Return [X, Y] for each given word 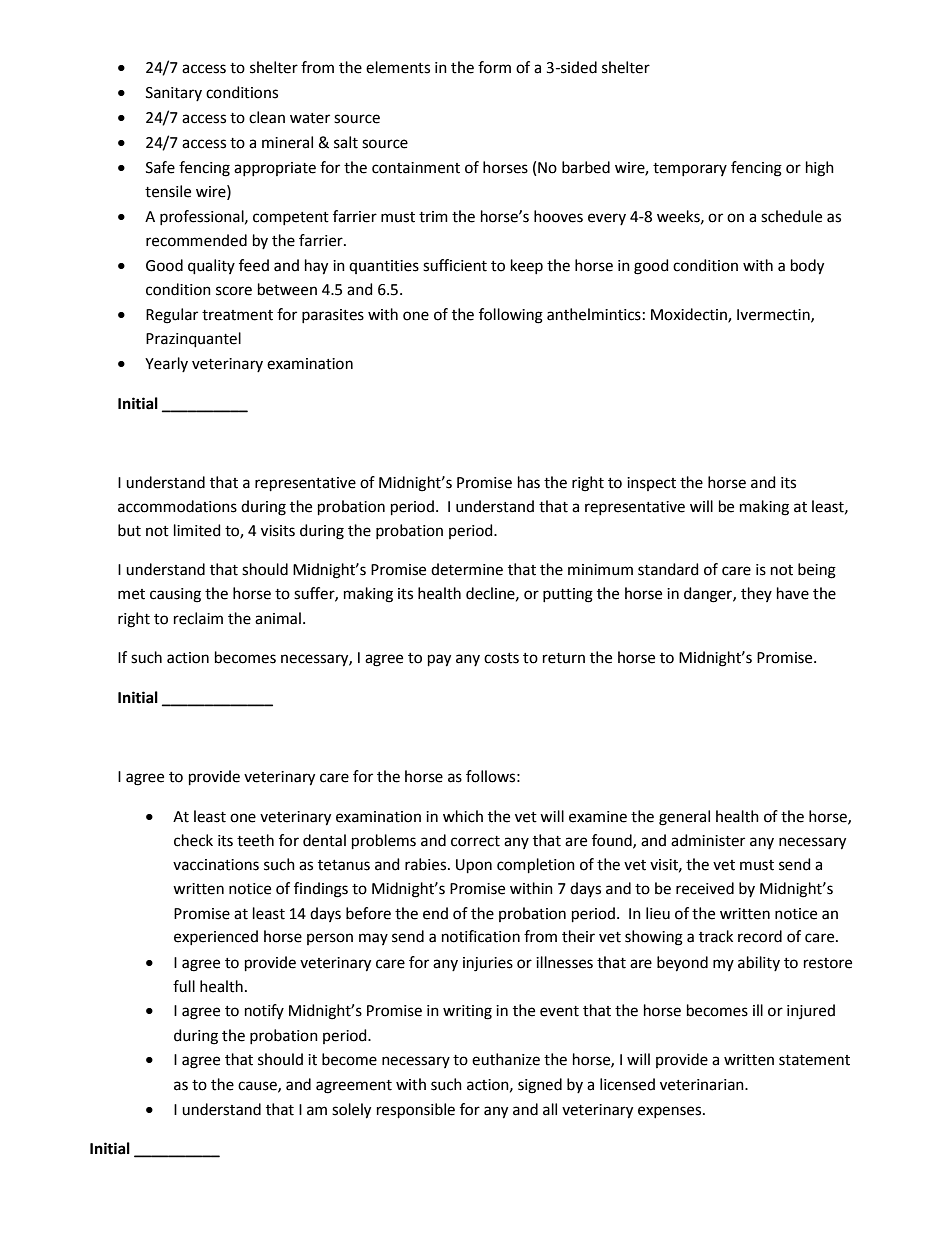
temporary [690, 169]
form [494, 67]
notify [264, 1011]
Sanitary [174, 94]
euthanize [506, 1059]
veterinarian [703, 1085]
